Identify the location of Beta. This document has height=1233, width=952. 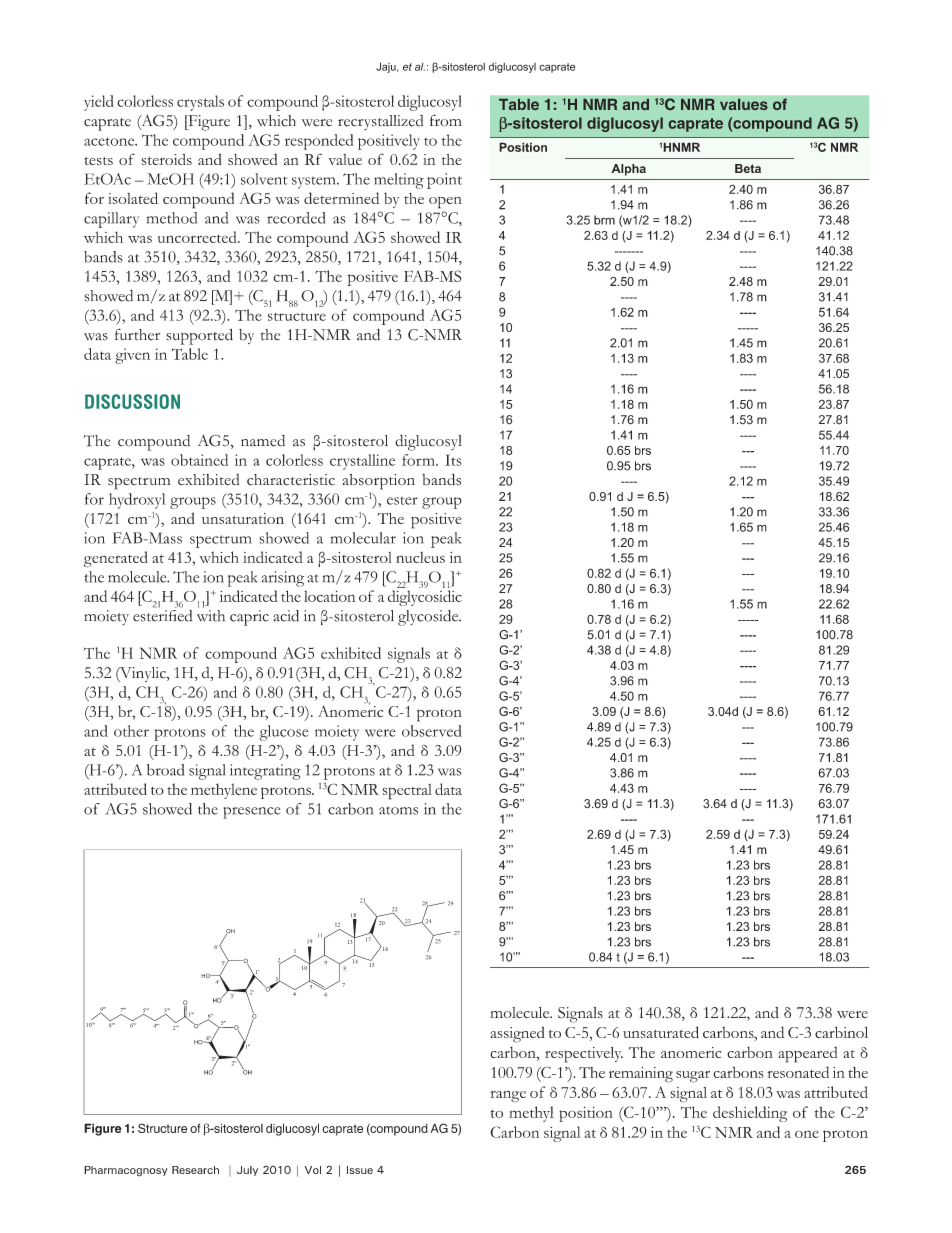
(748, 168).
